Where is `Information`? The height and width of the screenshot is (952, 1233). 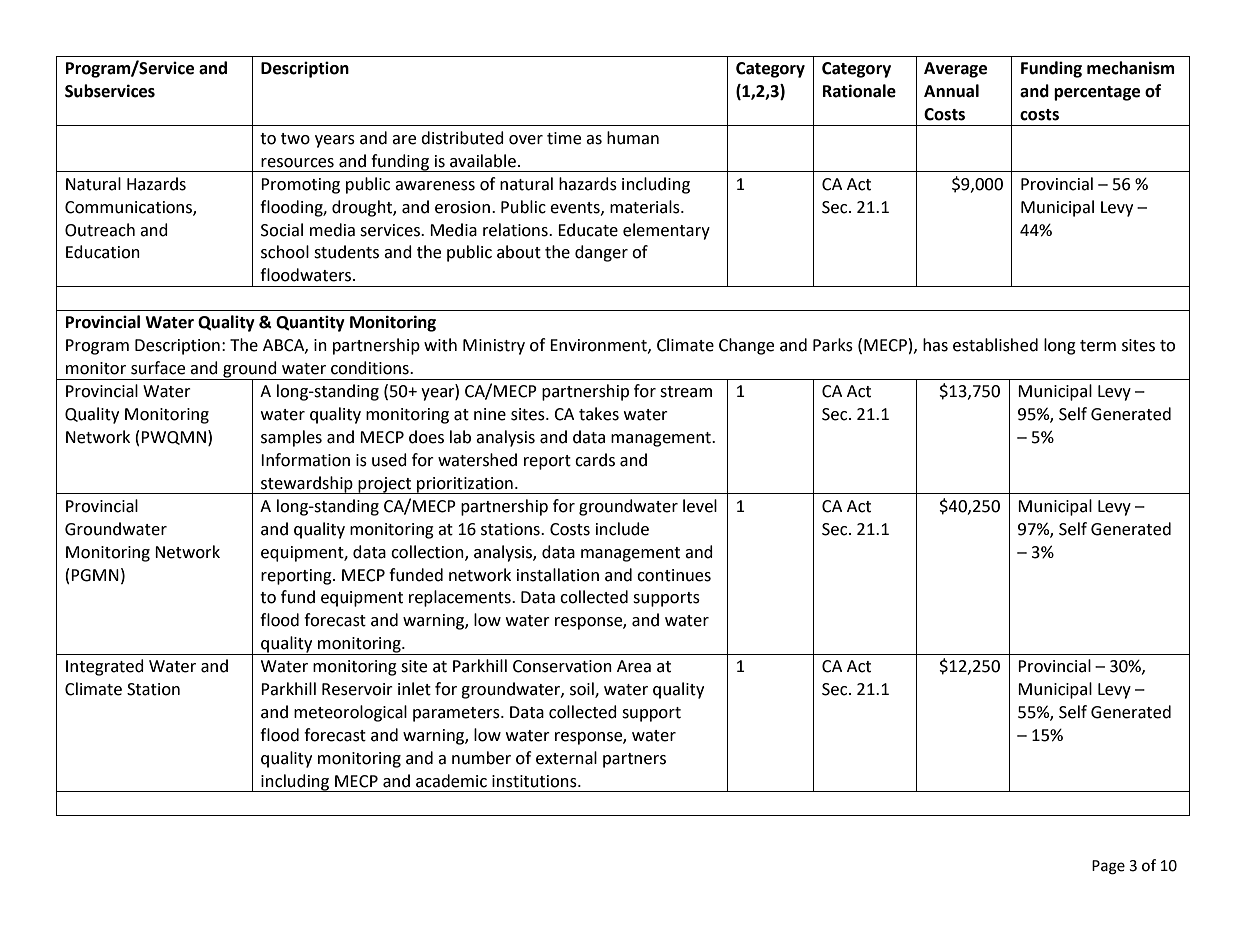
Information is located at coordinates (305, 460).
